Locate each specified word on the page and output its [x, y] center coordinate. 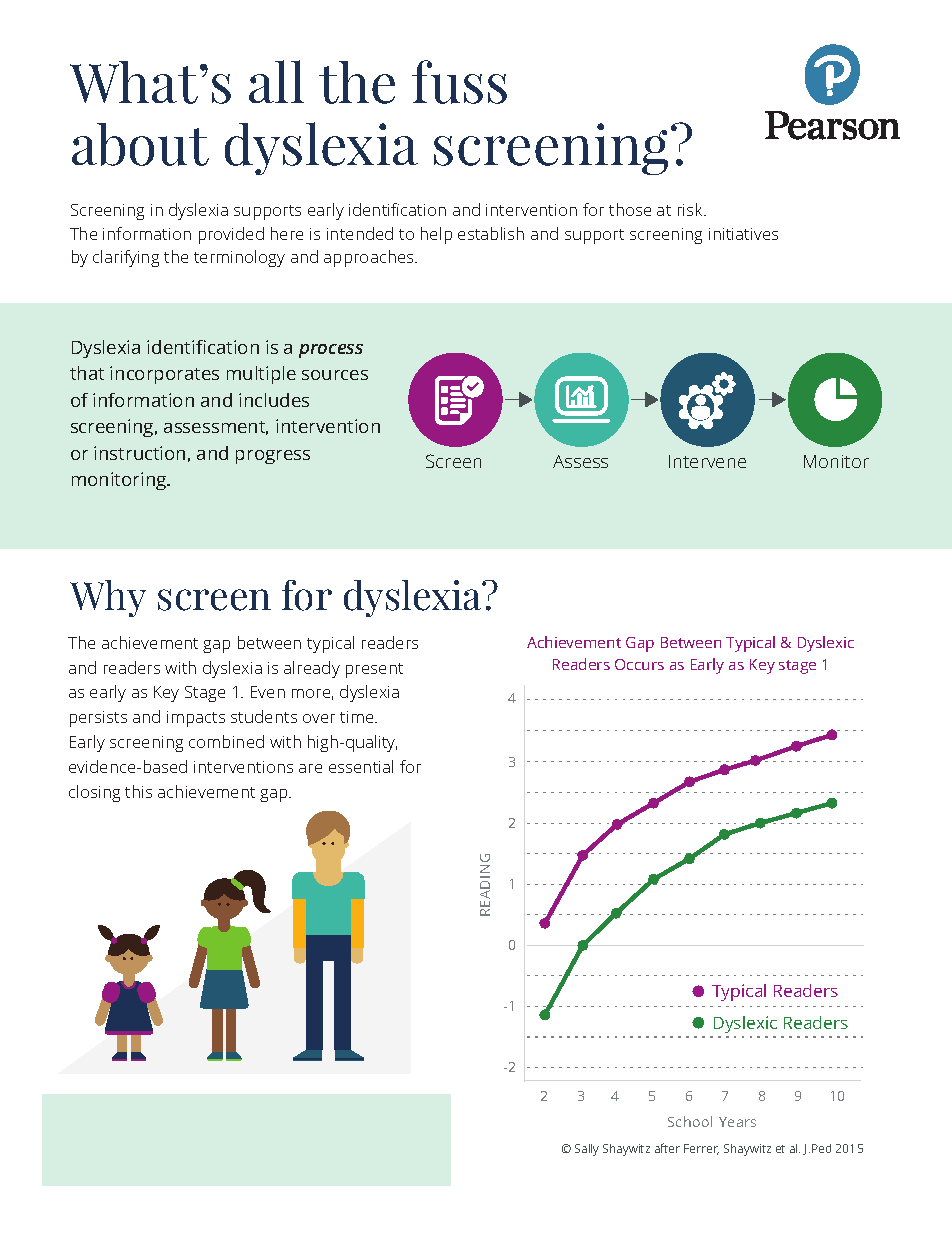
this [138, 791]
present [374, 670]
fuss [459, 82]
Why [108, 598]
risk [691, 209]
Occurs [639, 664]
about [140, 144]
